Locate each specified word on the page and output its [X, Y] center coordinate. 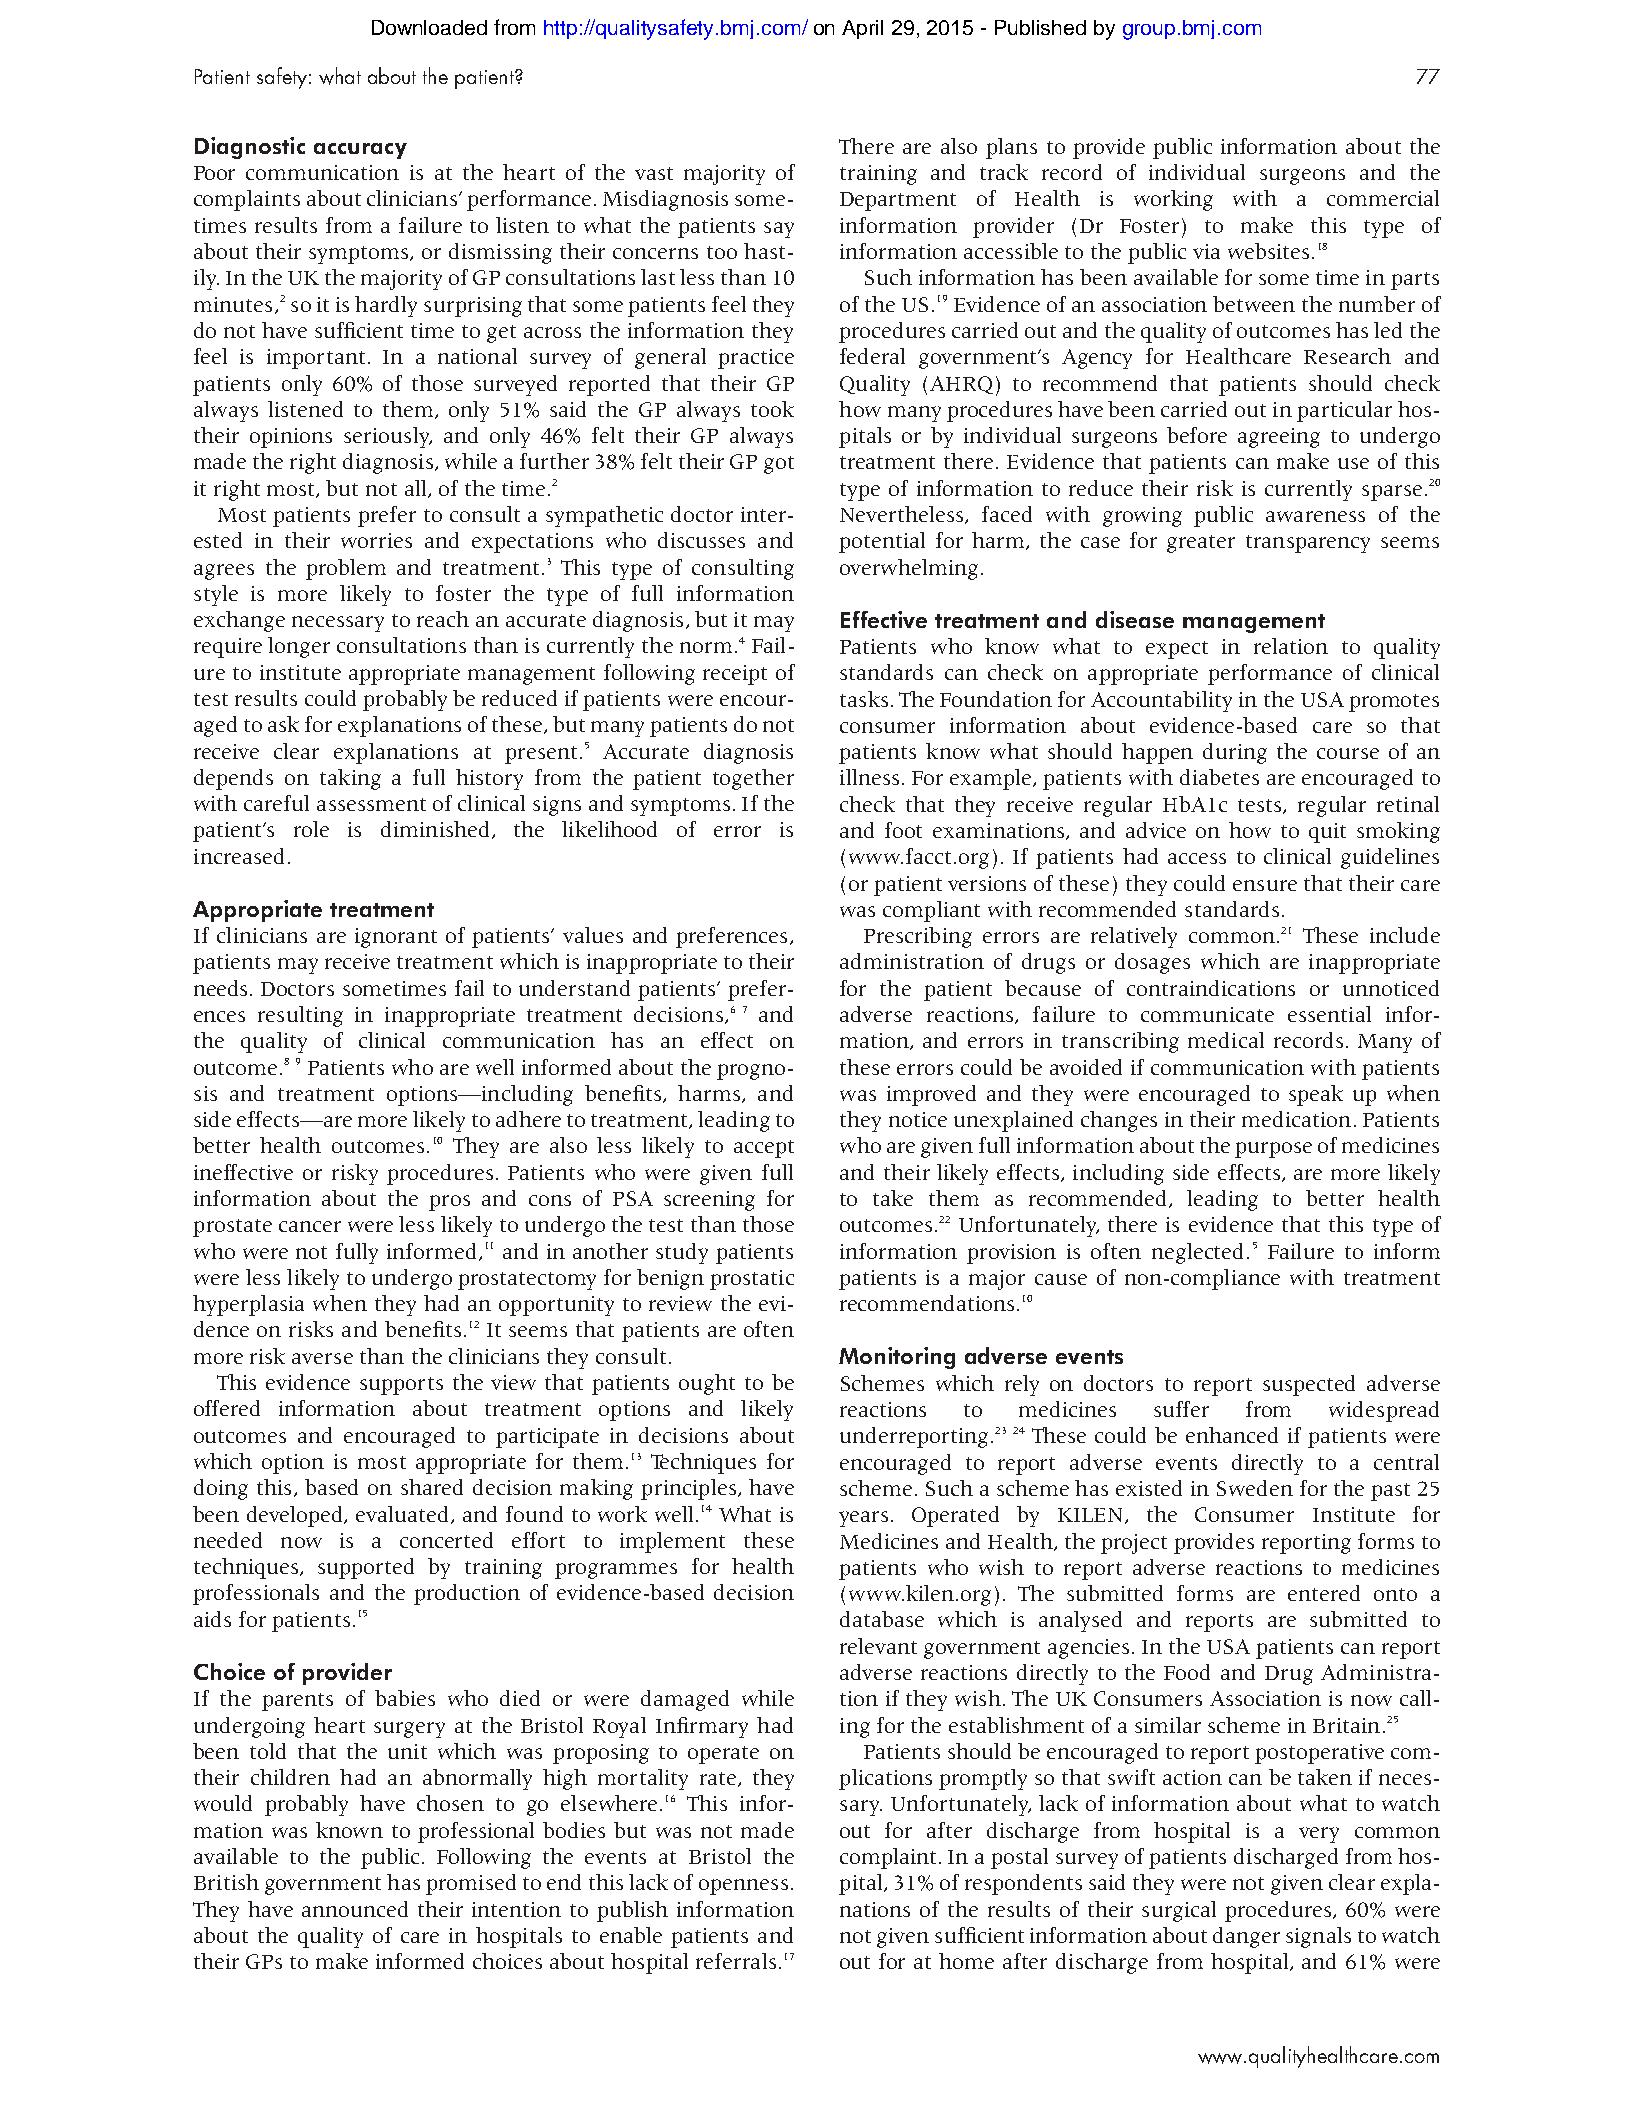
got [779, 465]
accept [764, 1149]
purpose [1273, 1150]
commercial [1383, 198]
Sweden [1255, 1488]
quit [1327, 833]
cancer [310, 1226]
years [863, 1519]
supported [366, 1568]
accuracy [360, 151]
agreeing [1279, 438]
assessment [371, 804]
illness [869, 777]
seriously [388, 437]
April [862, 29]
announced [355, 1909]
